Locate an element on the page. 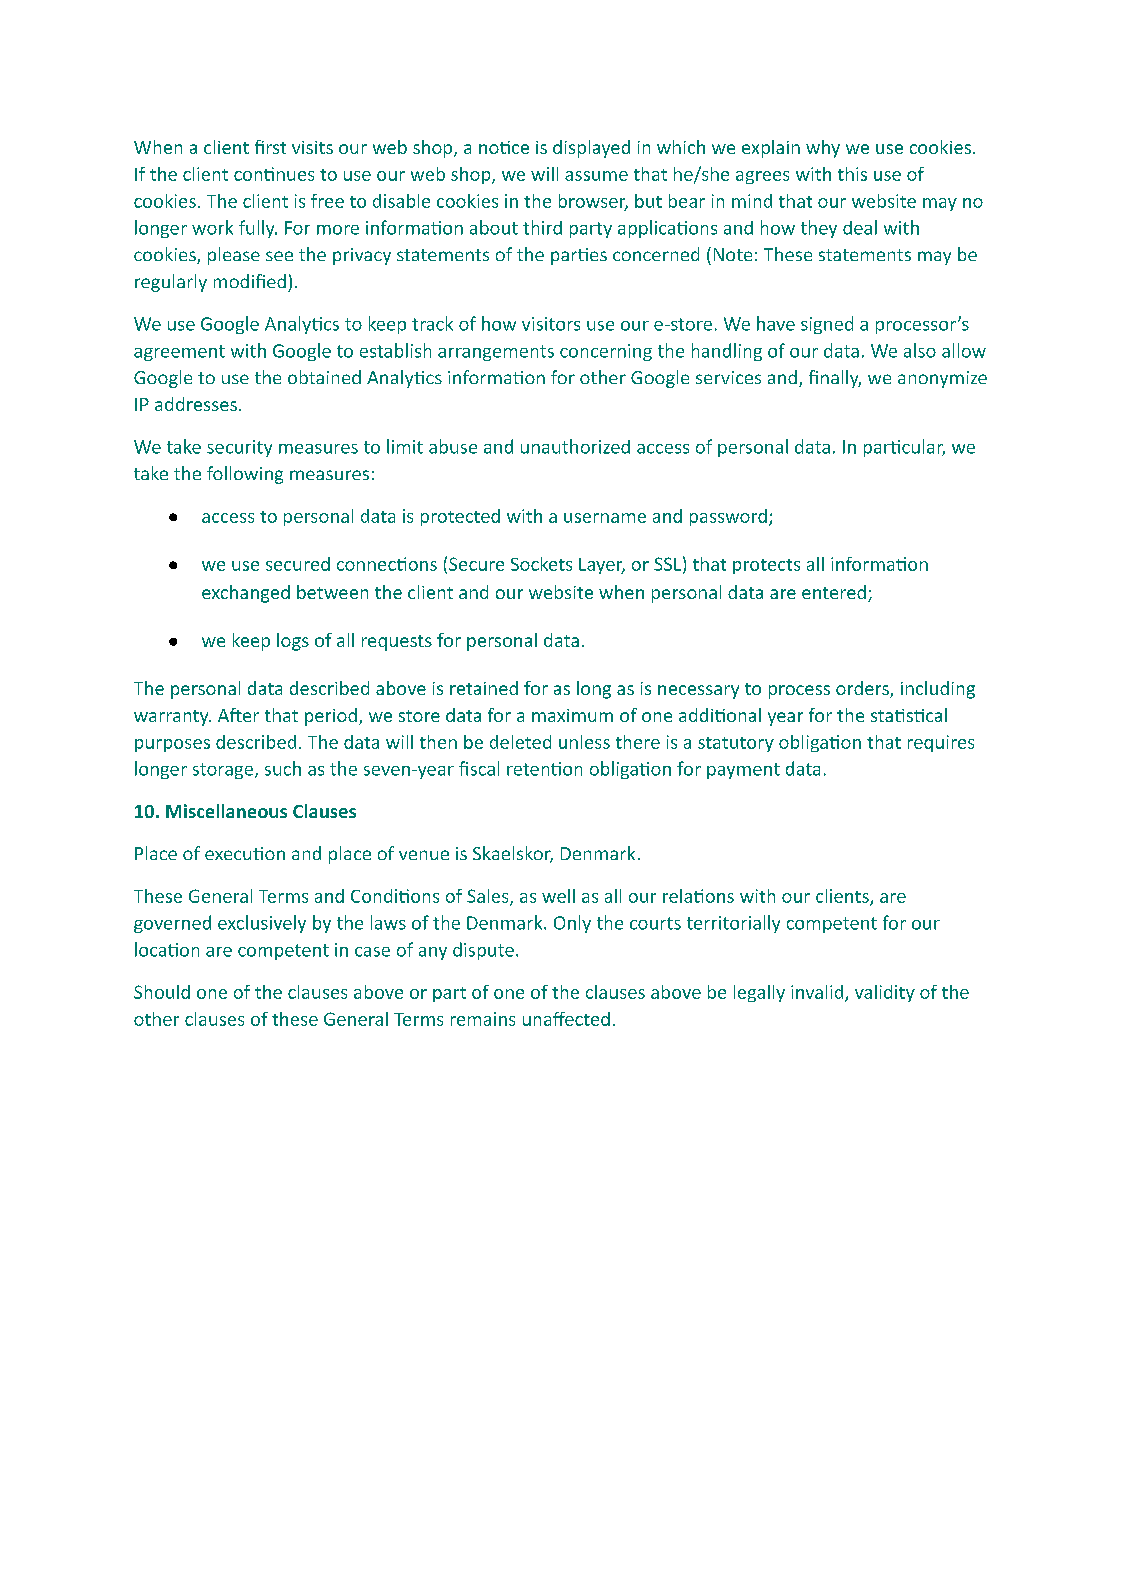 This page has height=1589, width=1122. validity is located at coordinates (885, 993).
